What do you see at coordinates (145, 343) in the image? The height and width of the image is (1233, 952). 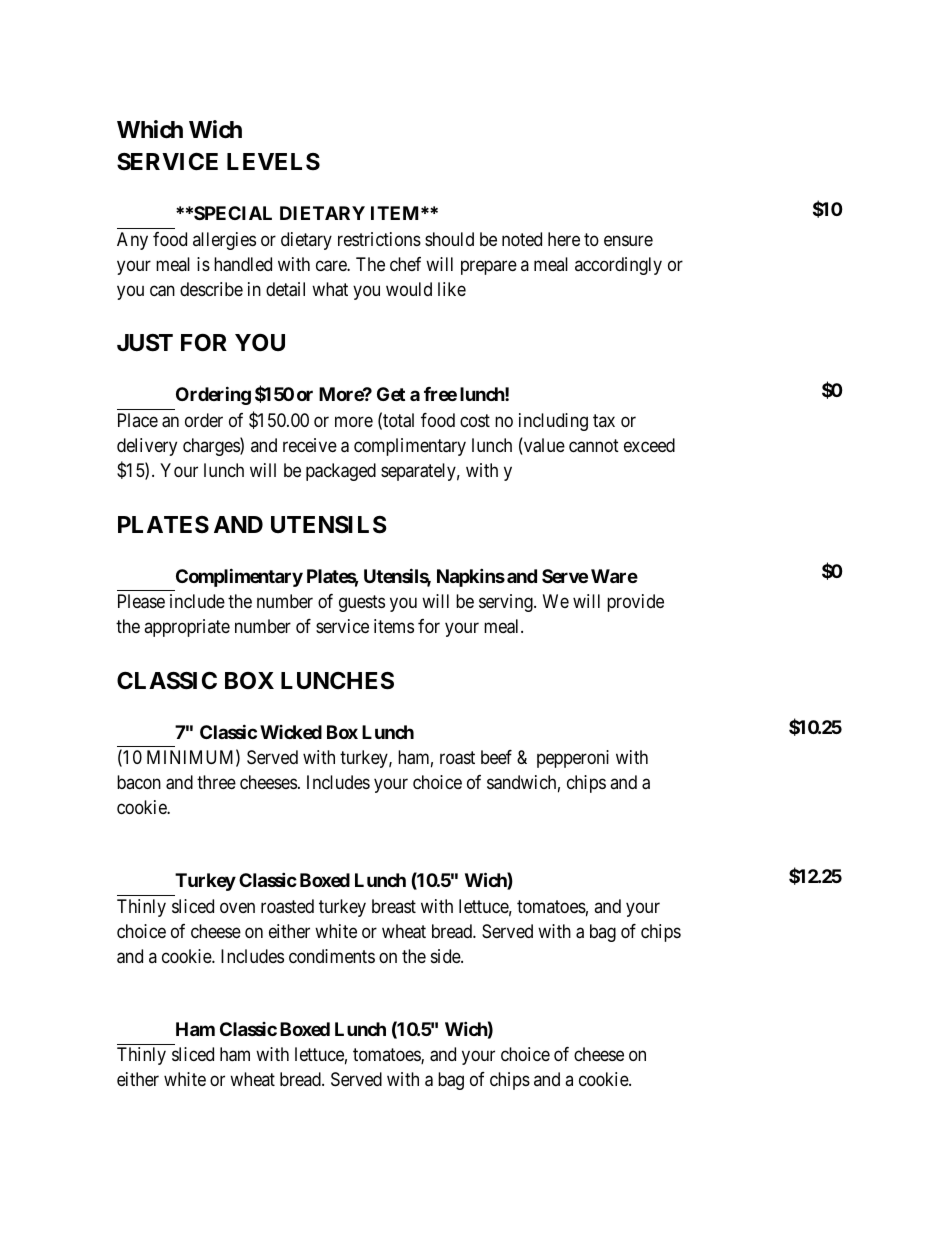 I see `JUST` at bounding box center [145, 343].
